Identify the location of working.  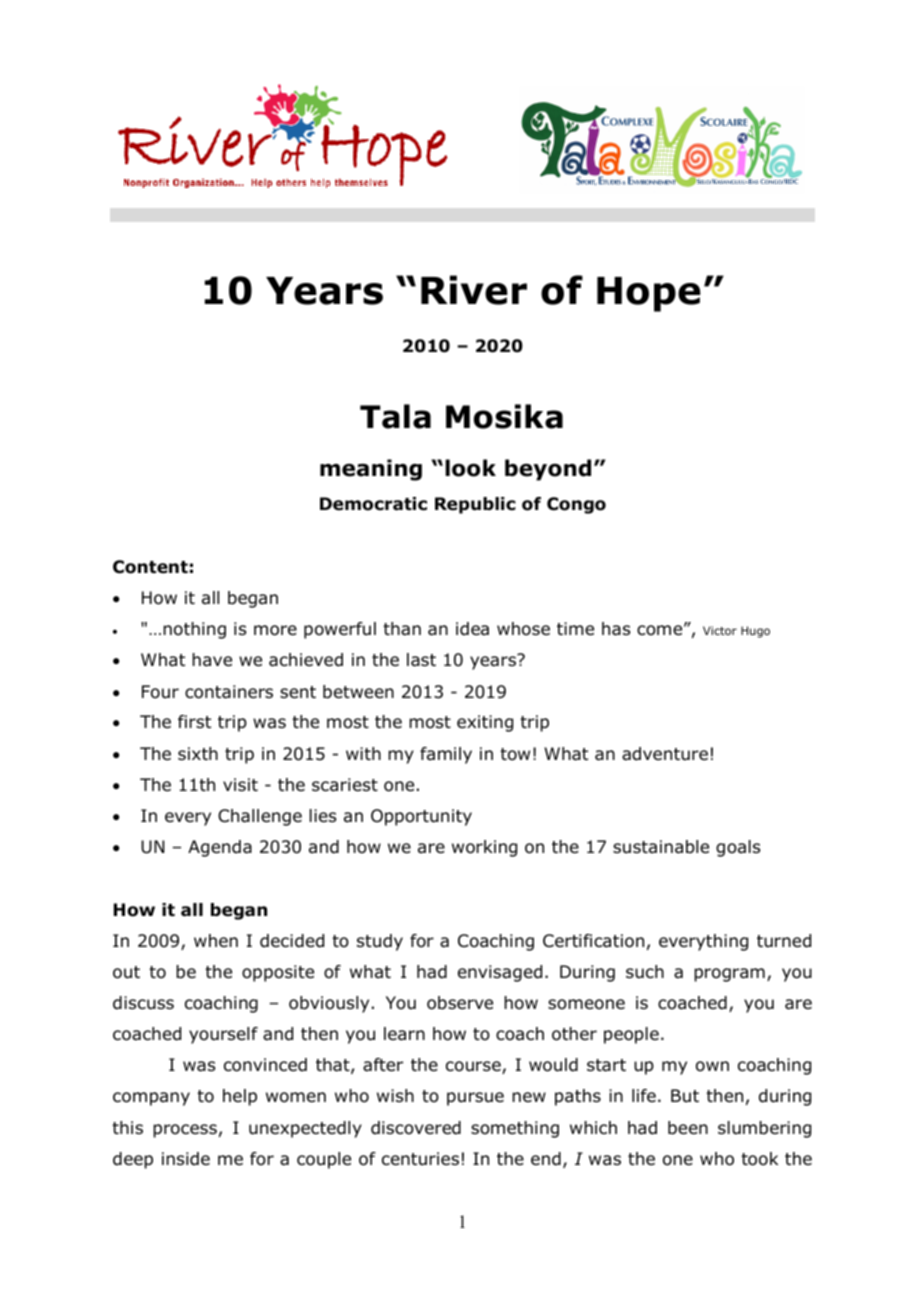
(484, 848).
